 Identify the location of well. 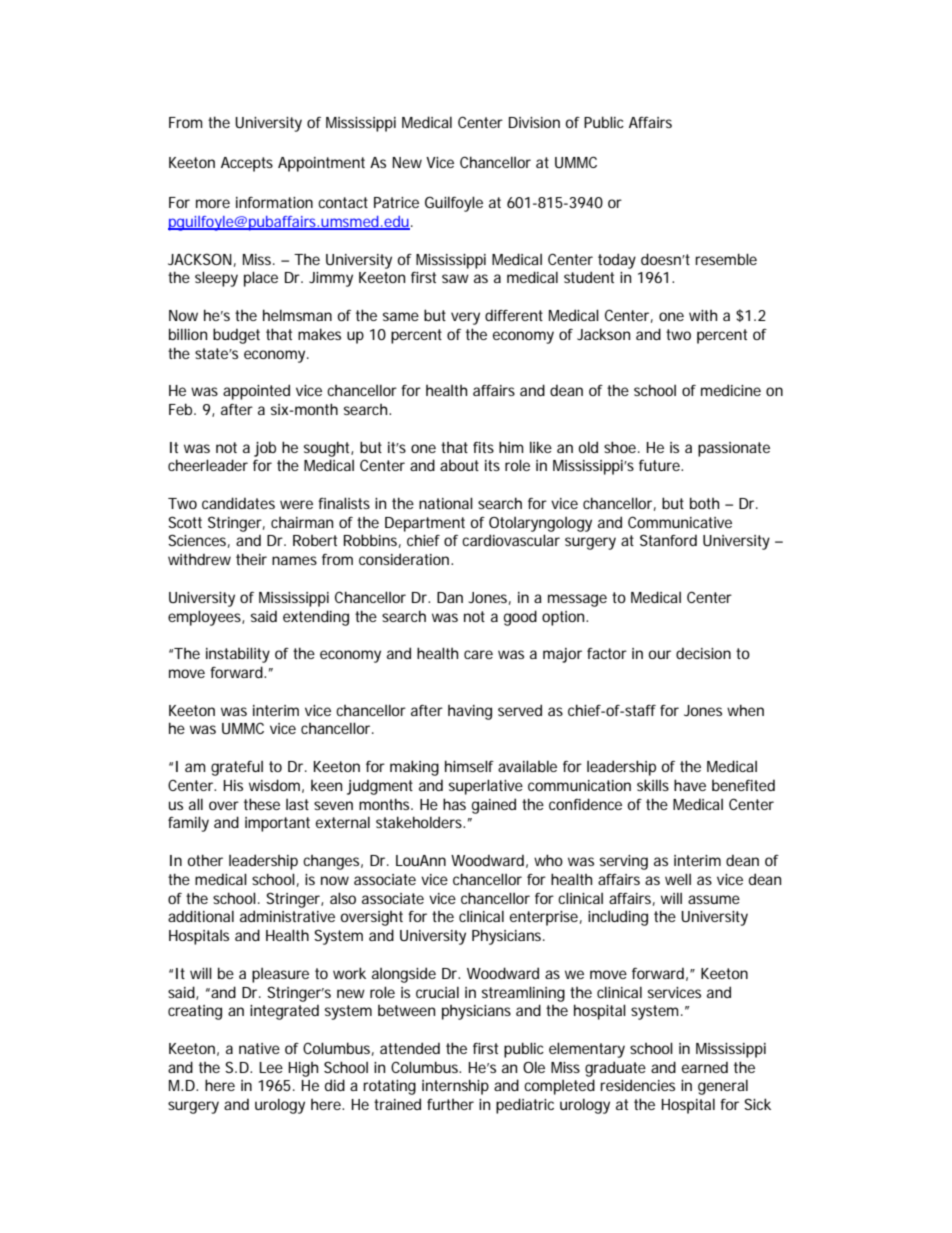
(678, 879).
